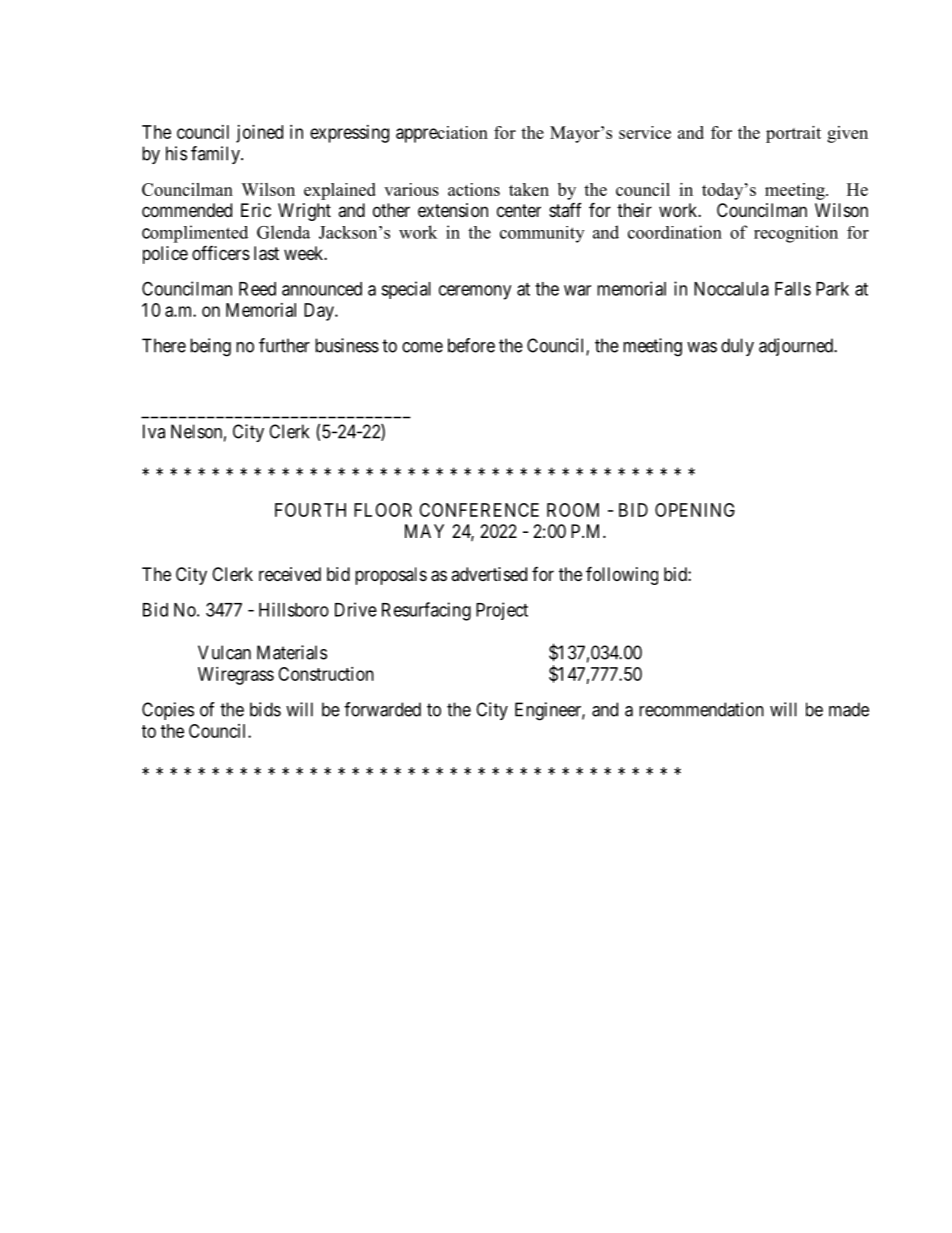 This image has height=1233, width=952. What do you see at coordinates (442, 134) in the image?
I see `appreciation` at bounding box center [442, 134].
